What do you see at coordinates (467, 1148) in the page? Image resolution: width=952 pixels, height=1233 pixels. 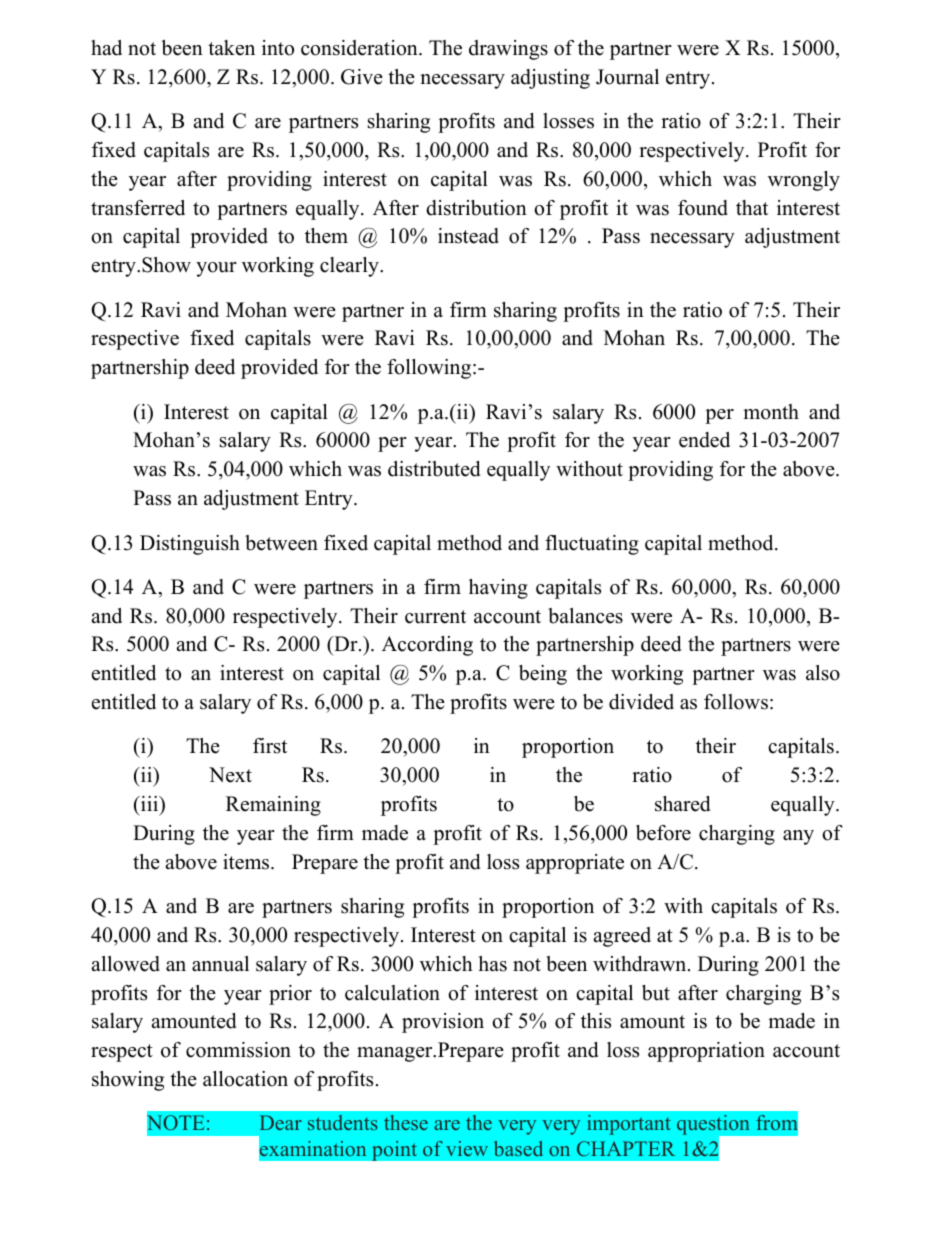 I see `view` at bounding box center [467, 1148].
